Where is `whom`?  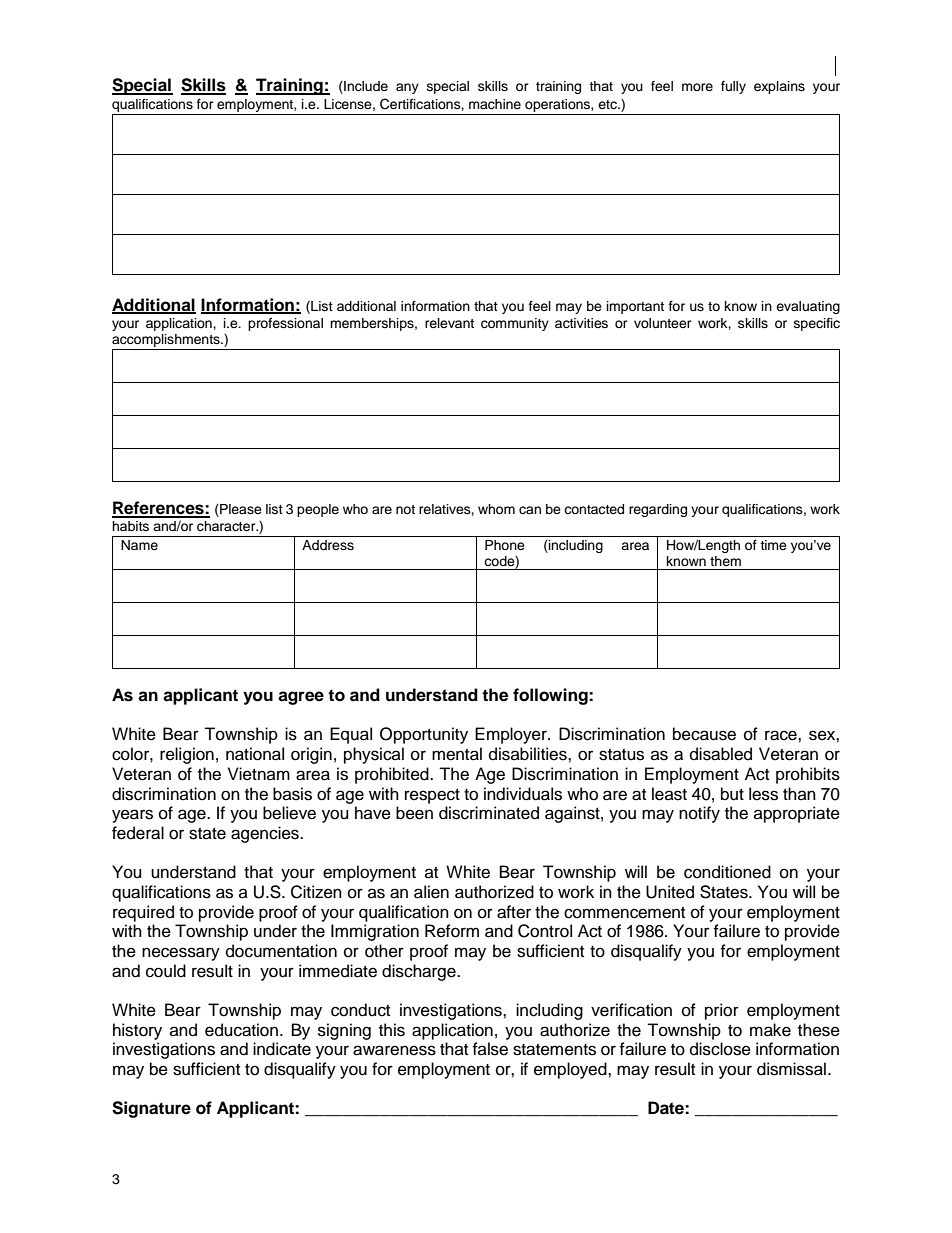 whom is located at coordinates (496, 509).
